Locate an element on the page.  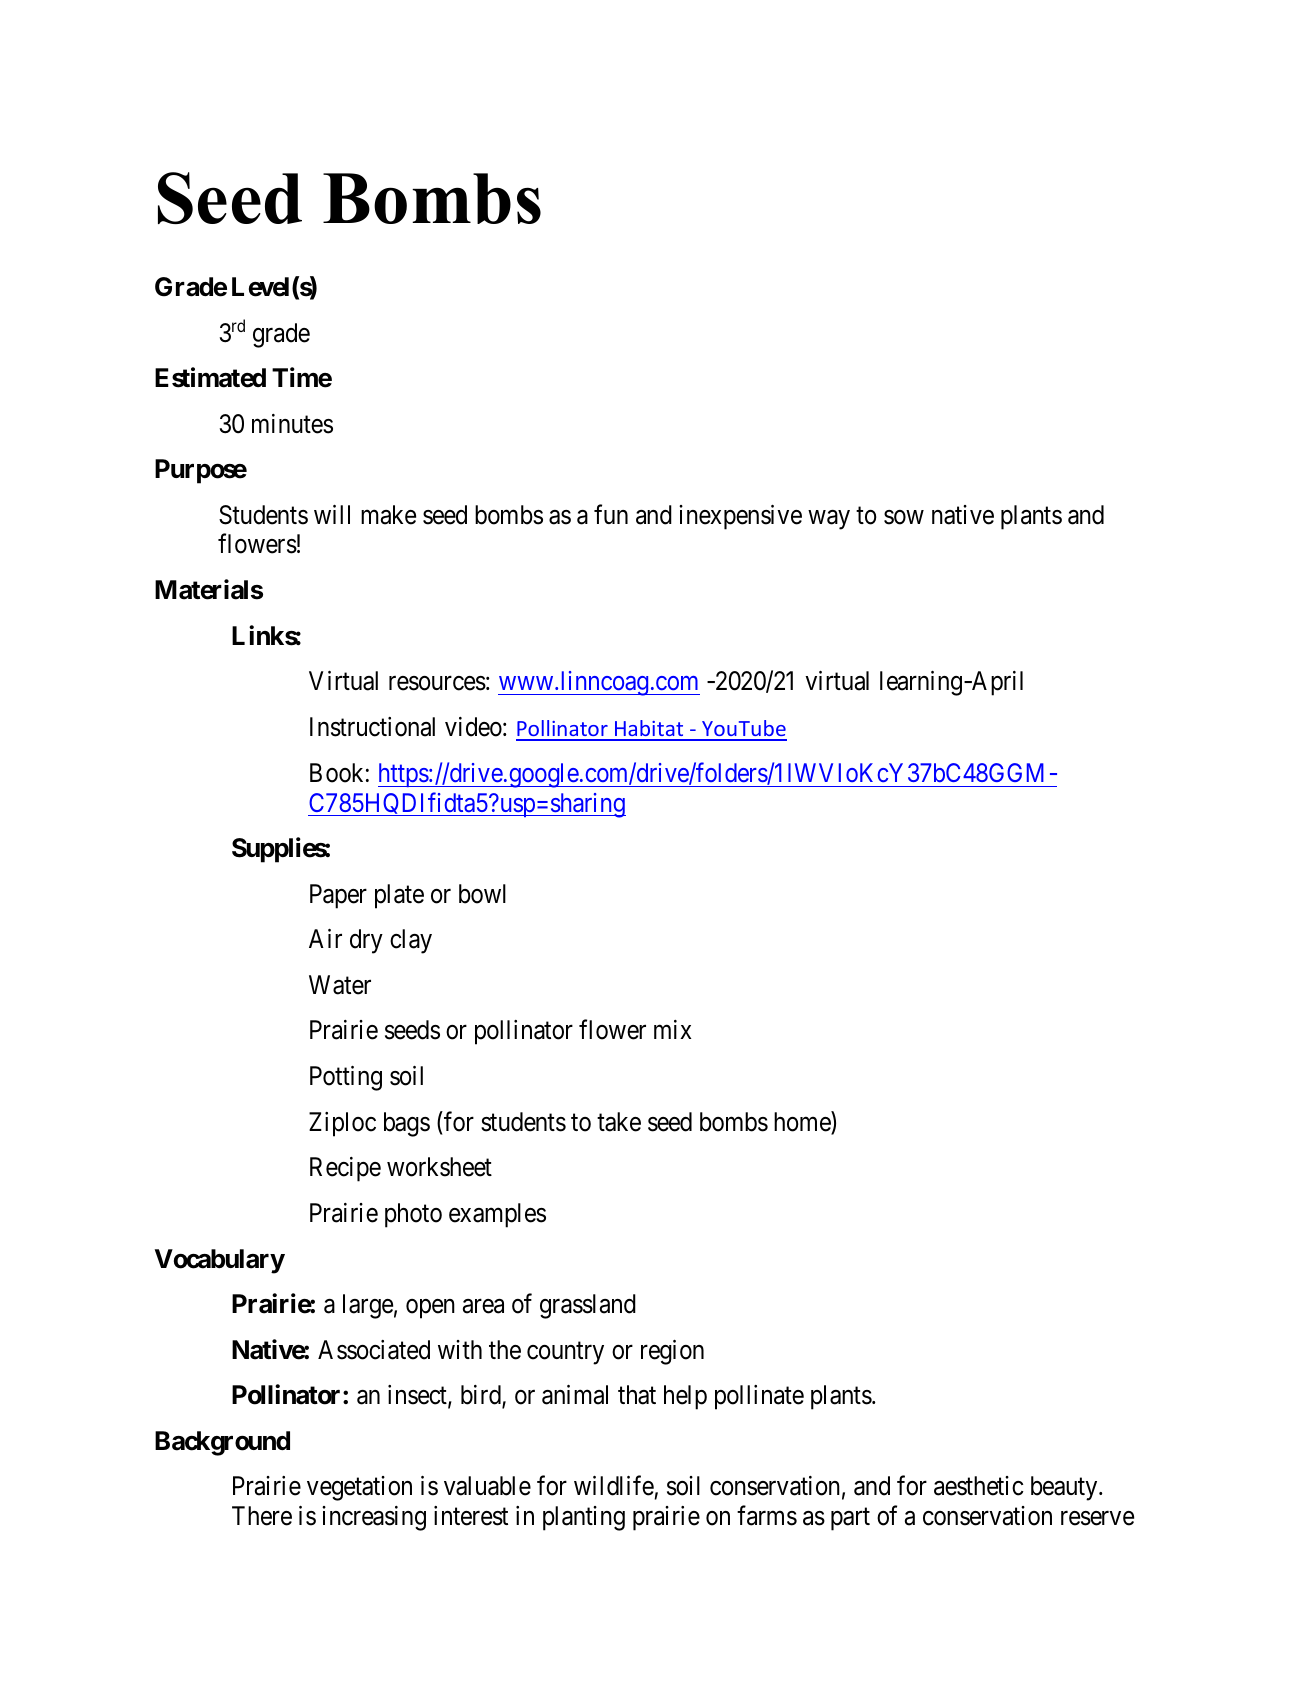
take is located at coordinates (619, 1122).
